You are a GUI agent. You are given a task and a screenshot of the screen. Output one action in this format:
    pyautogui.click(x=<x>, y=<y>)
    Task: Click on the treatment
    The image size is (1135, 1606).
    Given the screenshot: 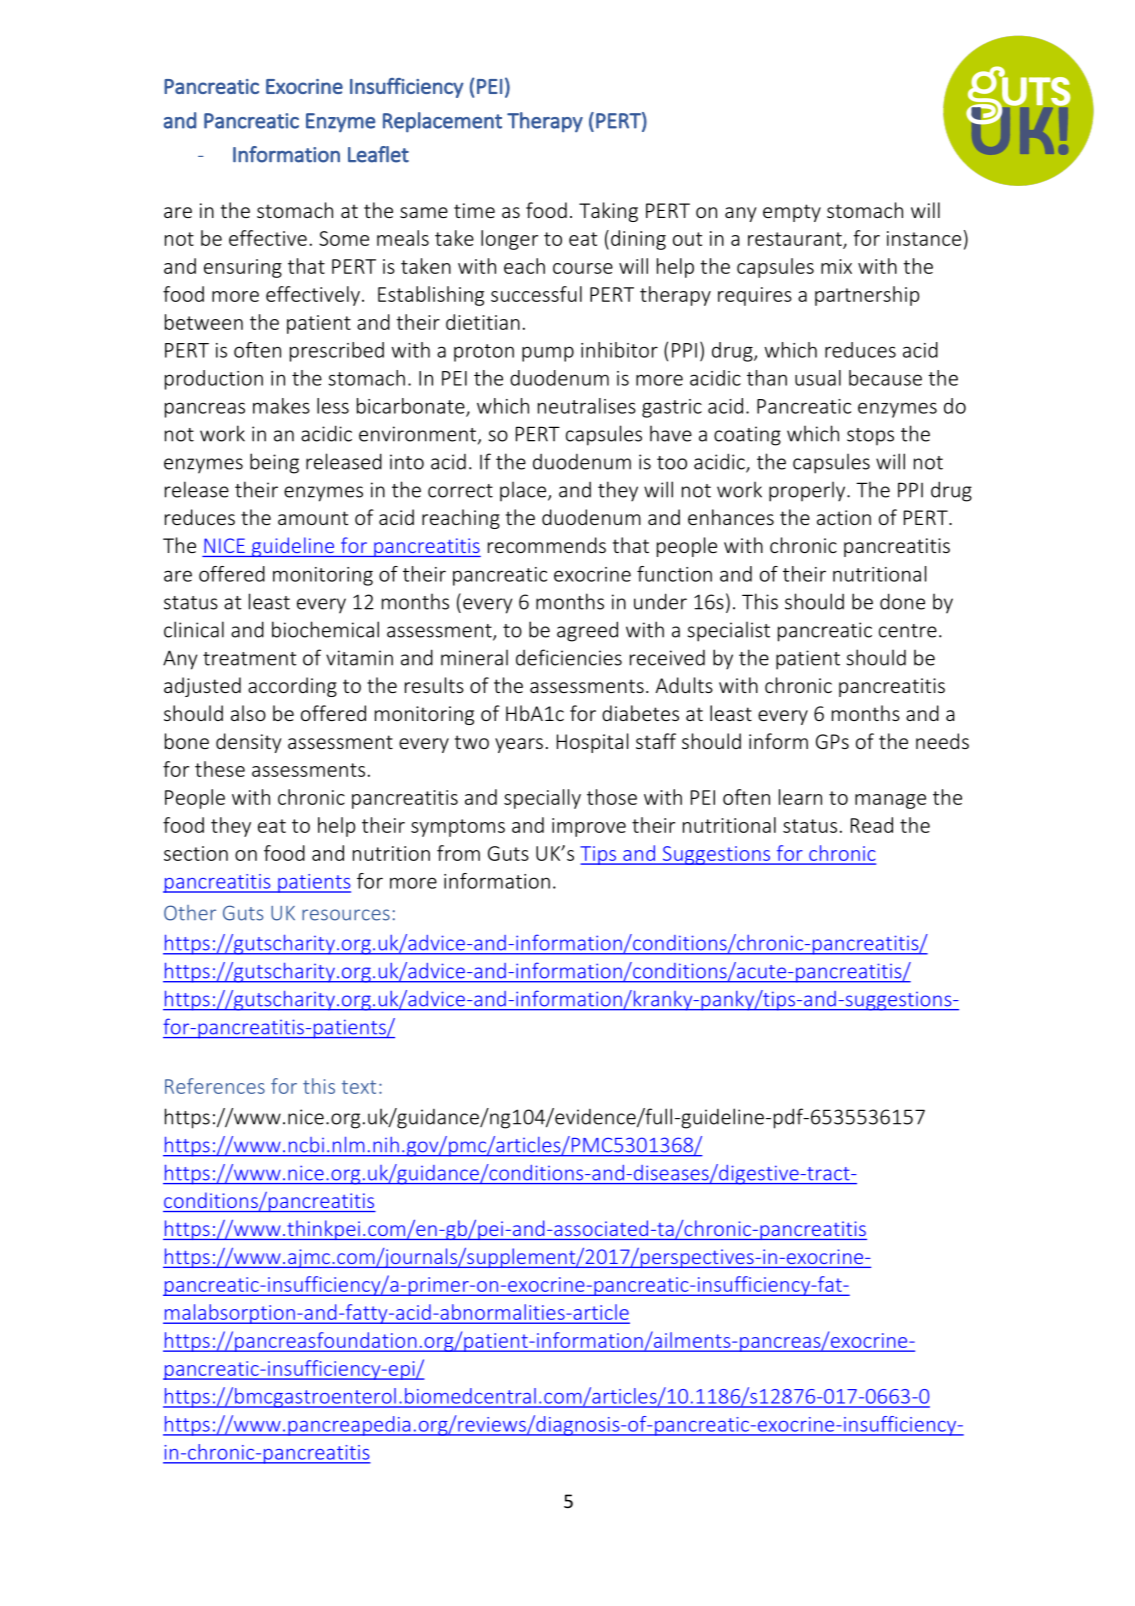 What is the action you would take?
    pyautogui.click(x=250, y=659)
